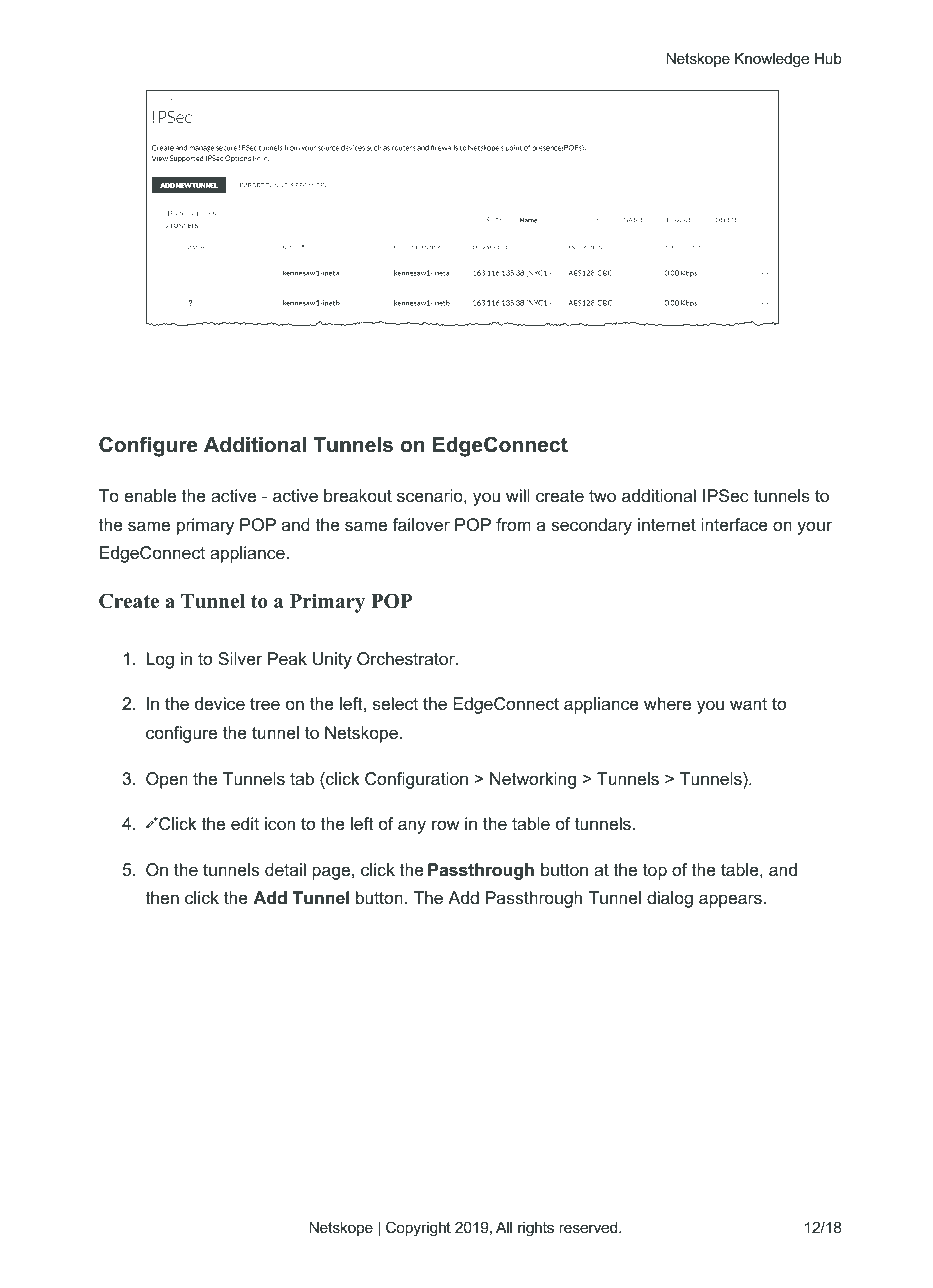  I want to click on Copyright, so click(418, 1229).
